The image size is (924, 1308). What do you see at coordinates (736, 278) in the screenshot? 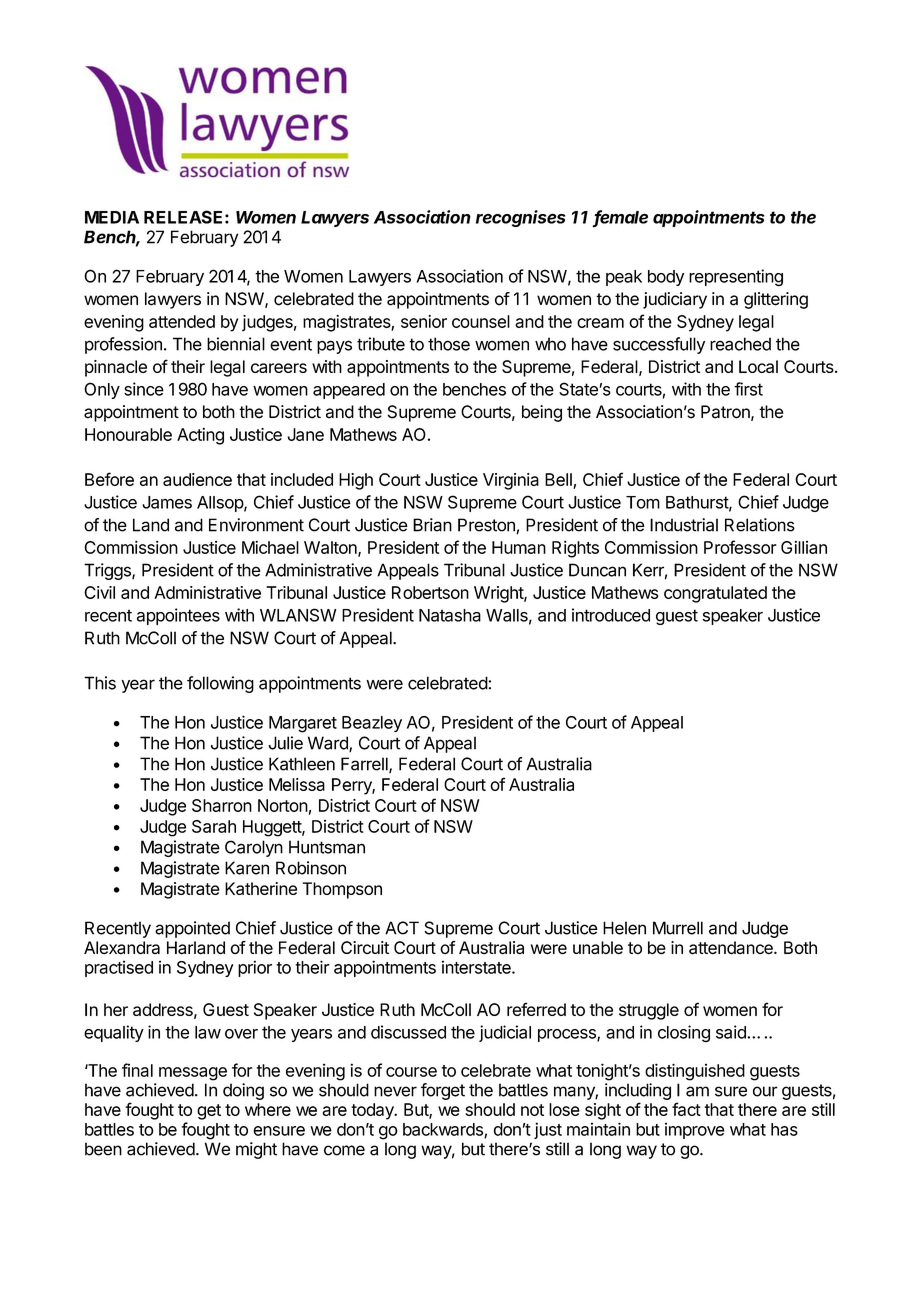
I see `representing` at bounding box center [736, 278].
